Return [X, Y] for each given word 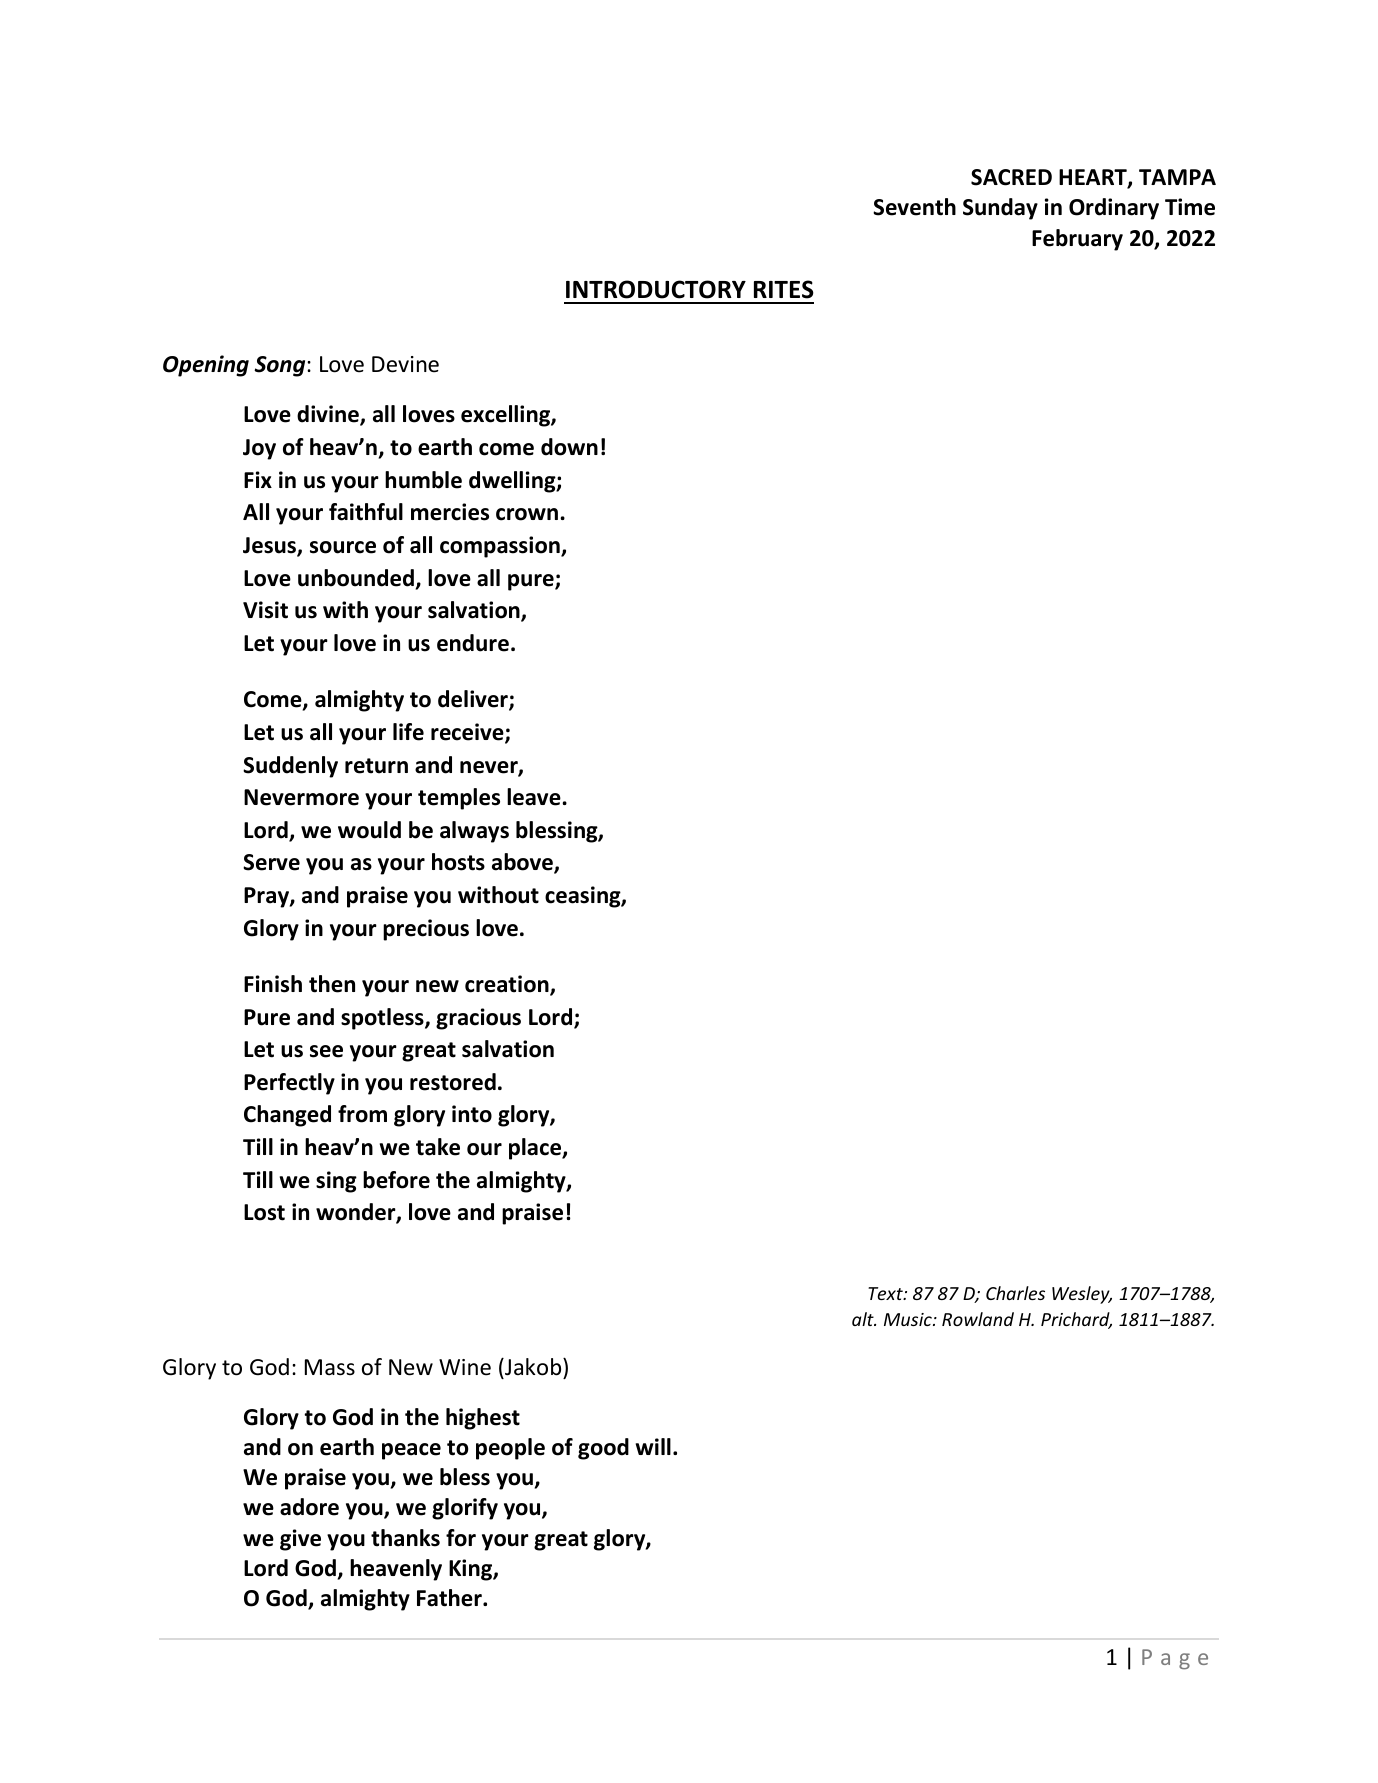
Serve [271, 862]
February [1077, 240]
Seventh [914, 207]
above [523, 863]
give [300, 1540]
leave [535, 797]
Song [281, 366]
